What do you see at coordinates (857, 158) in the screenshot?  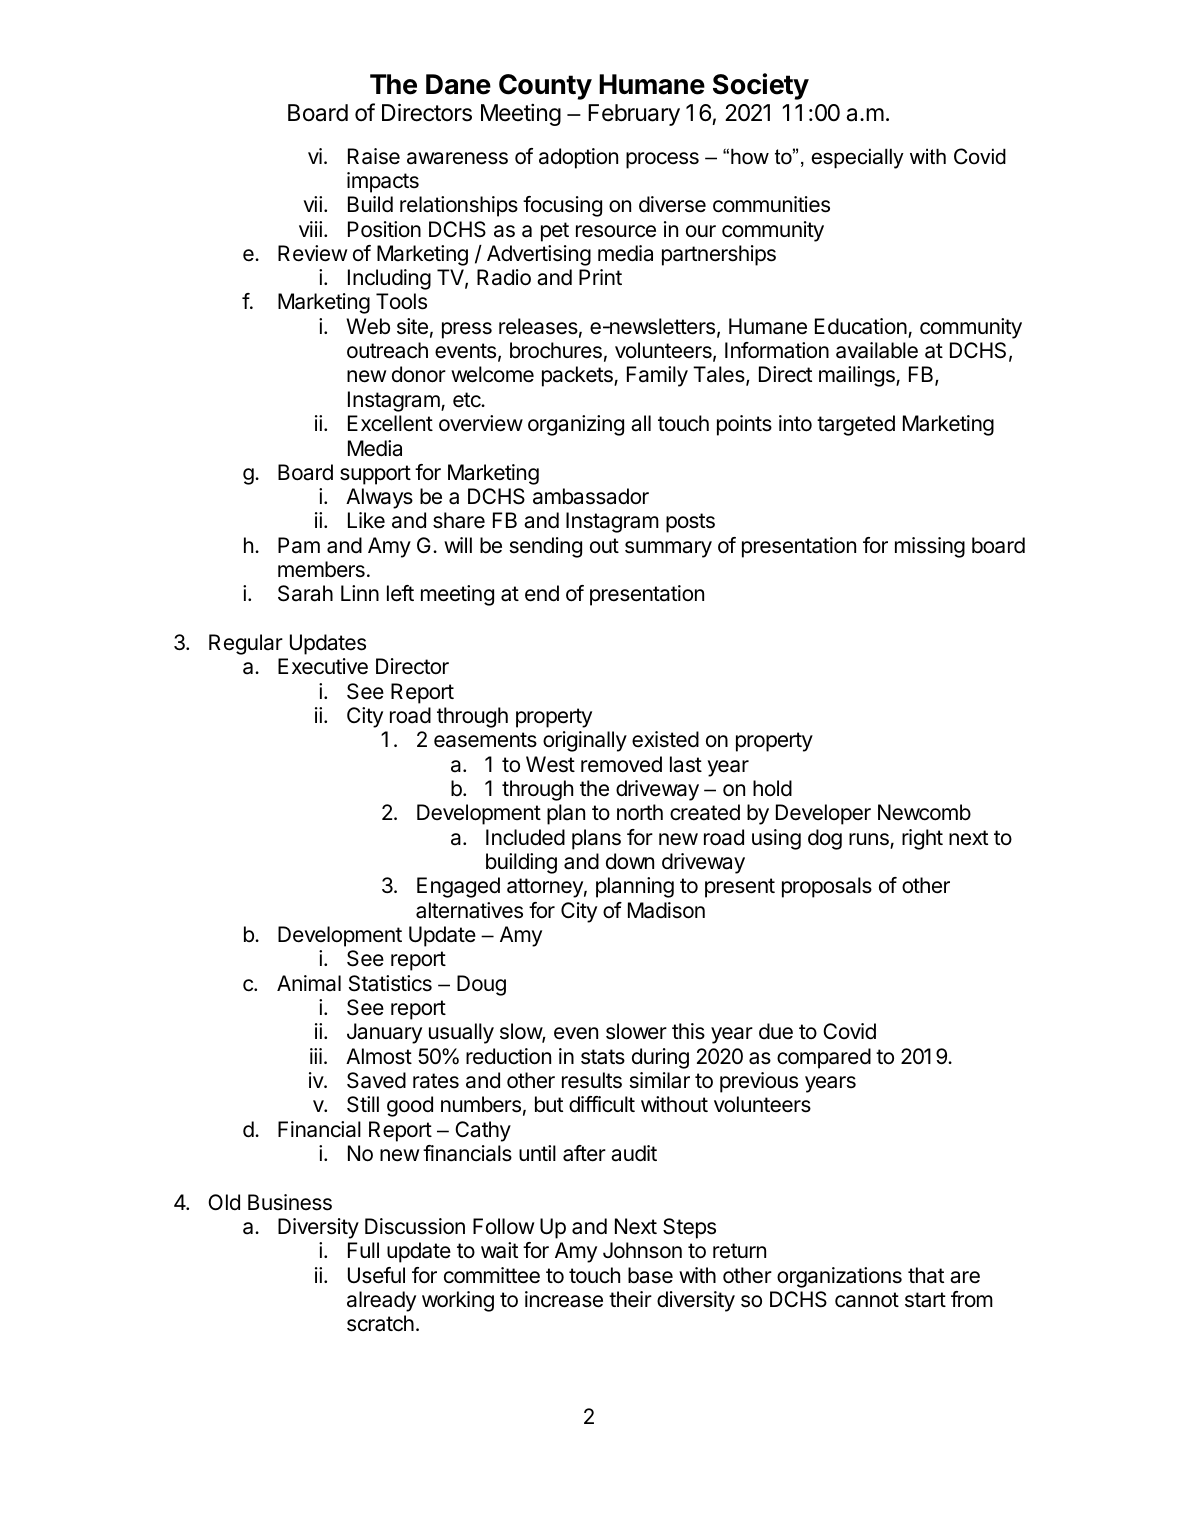 I see `especially` at bounding box center [857, 158].
